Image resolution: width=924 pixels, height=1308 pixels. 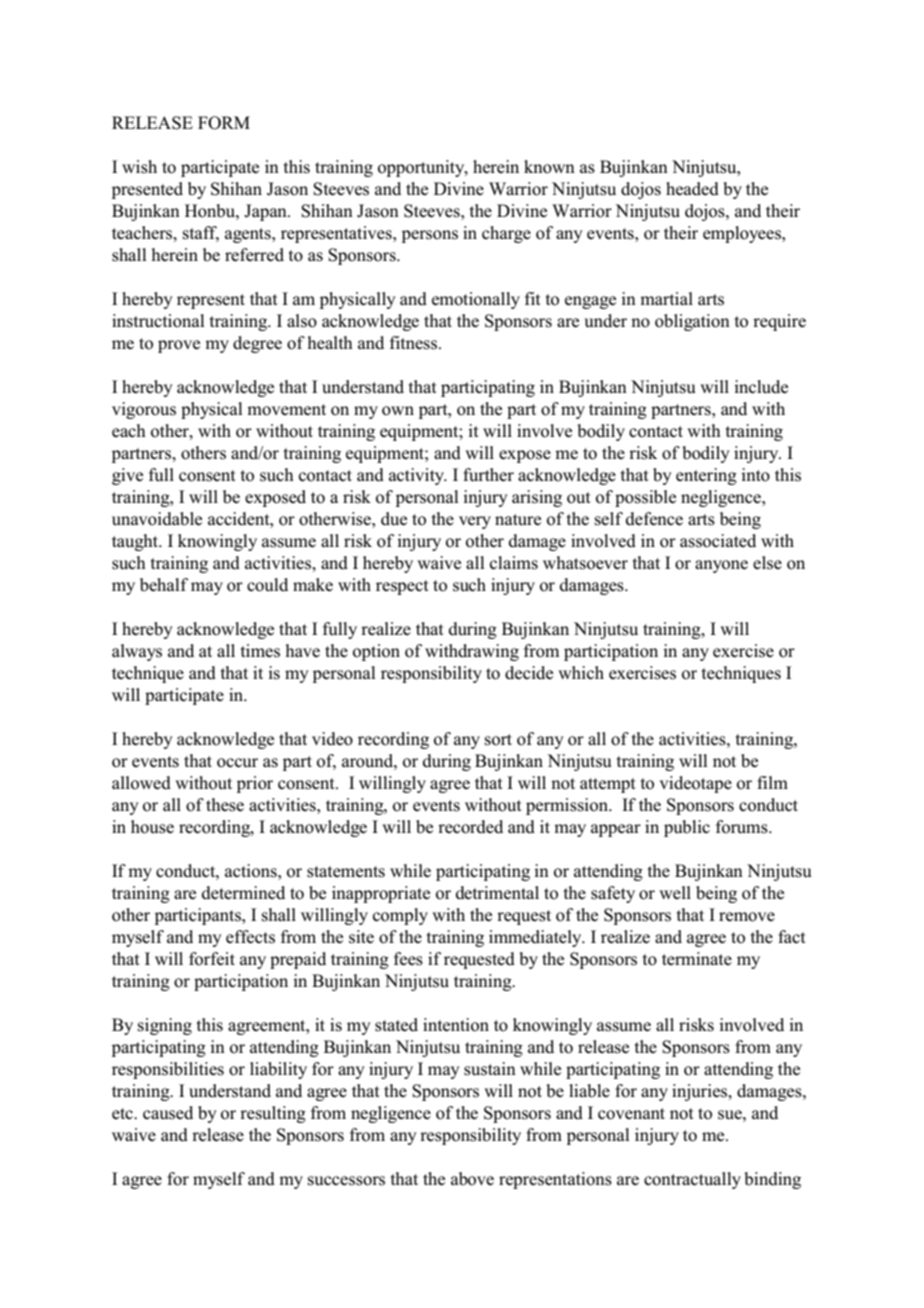 I want to click on times, so click(x=260, y=651).
